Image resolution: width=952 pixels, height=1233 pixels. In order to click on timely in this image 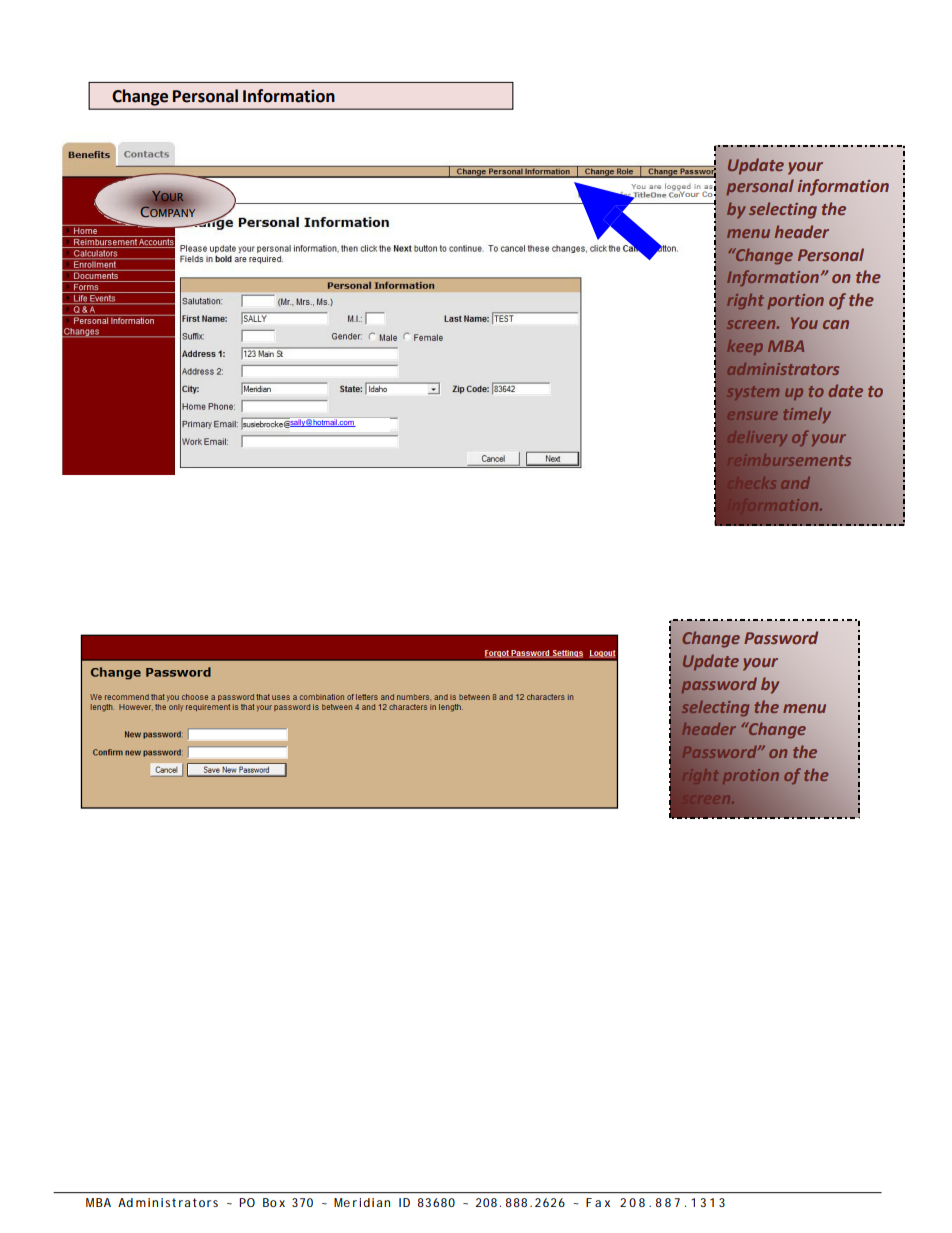, I will do `click(807, 415)`.
